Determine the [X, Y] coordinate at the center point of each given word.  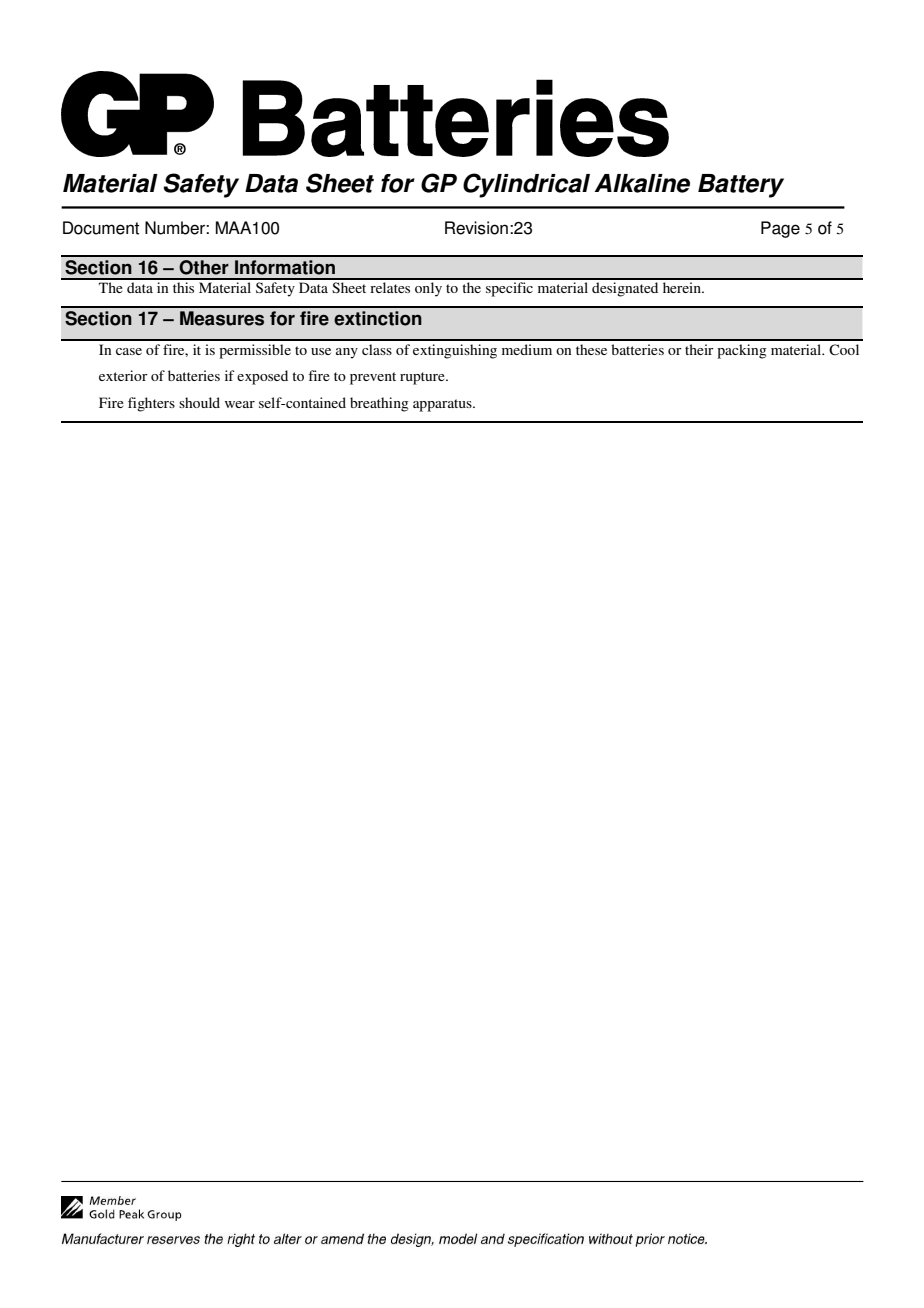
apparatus [443, 405]
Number [176, 228]
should [199, 402]
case [129, 351]
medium [527, 349]
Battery [741, 186]
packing [742, 351]
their [699, 349]
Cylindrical [526, 185]
